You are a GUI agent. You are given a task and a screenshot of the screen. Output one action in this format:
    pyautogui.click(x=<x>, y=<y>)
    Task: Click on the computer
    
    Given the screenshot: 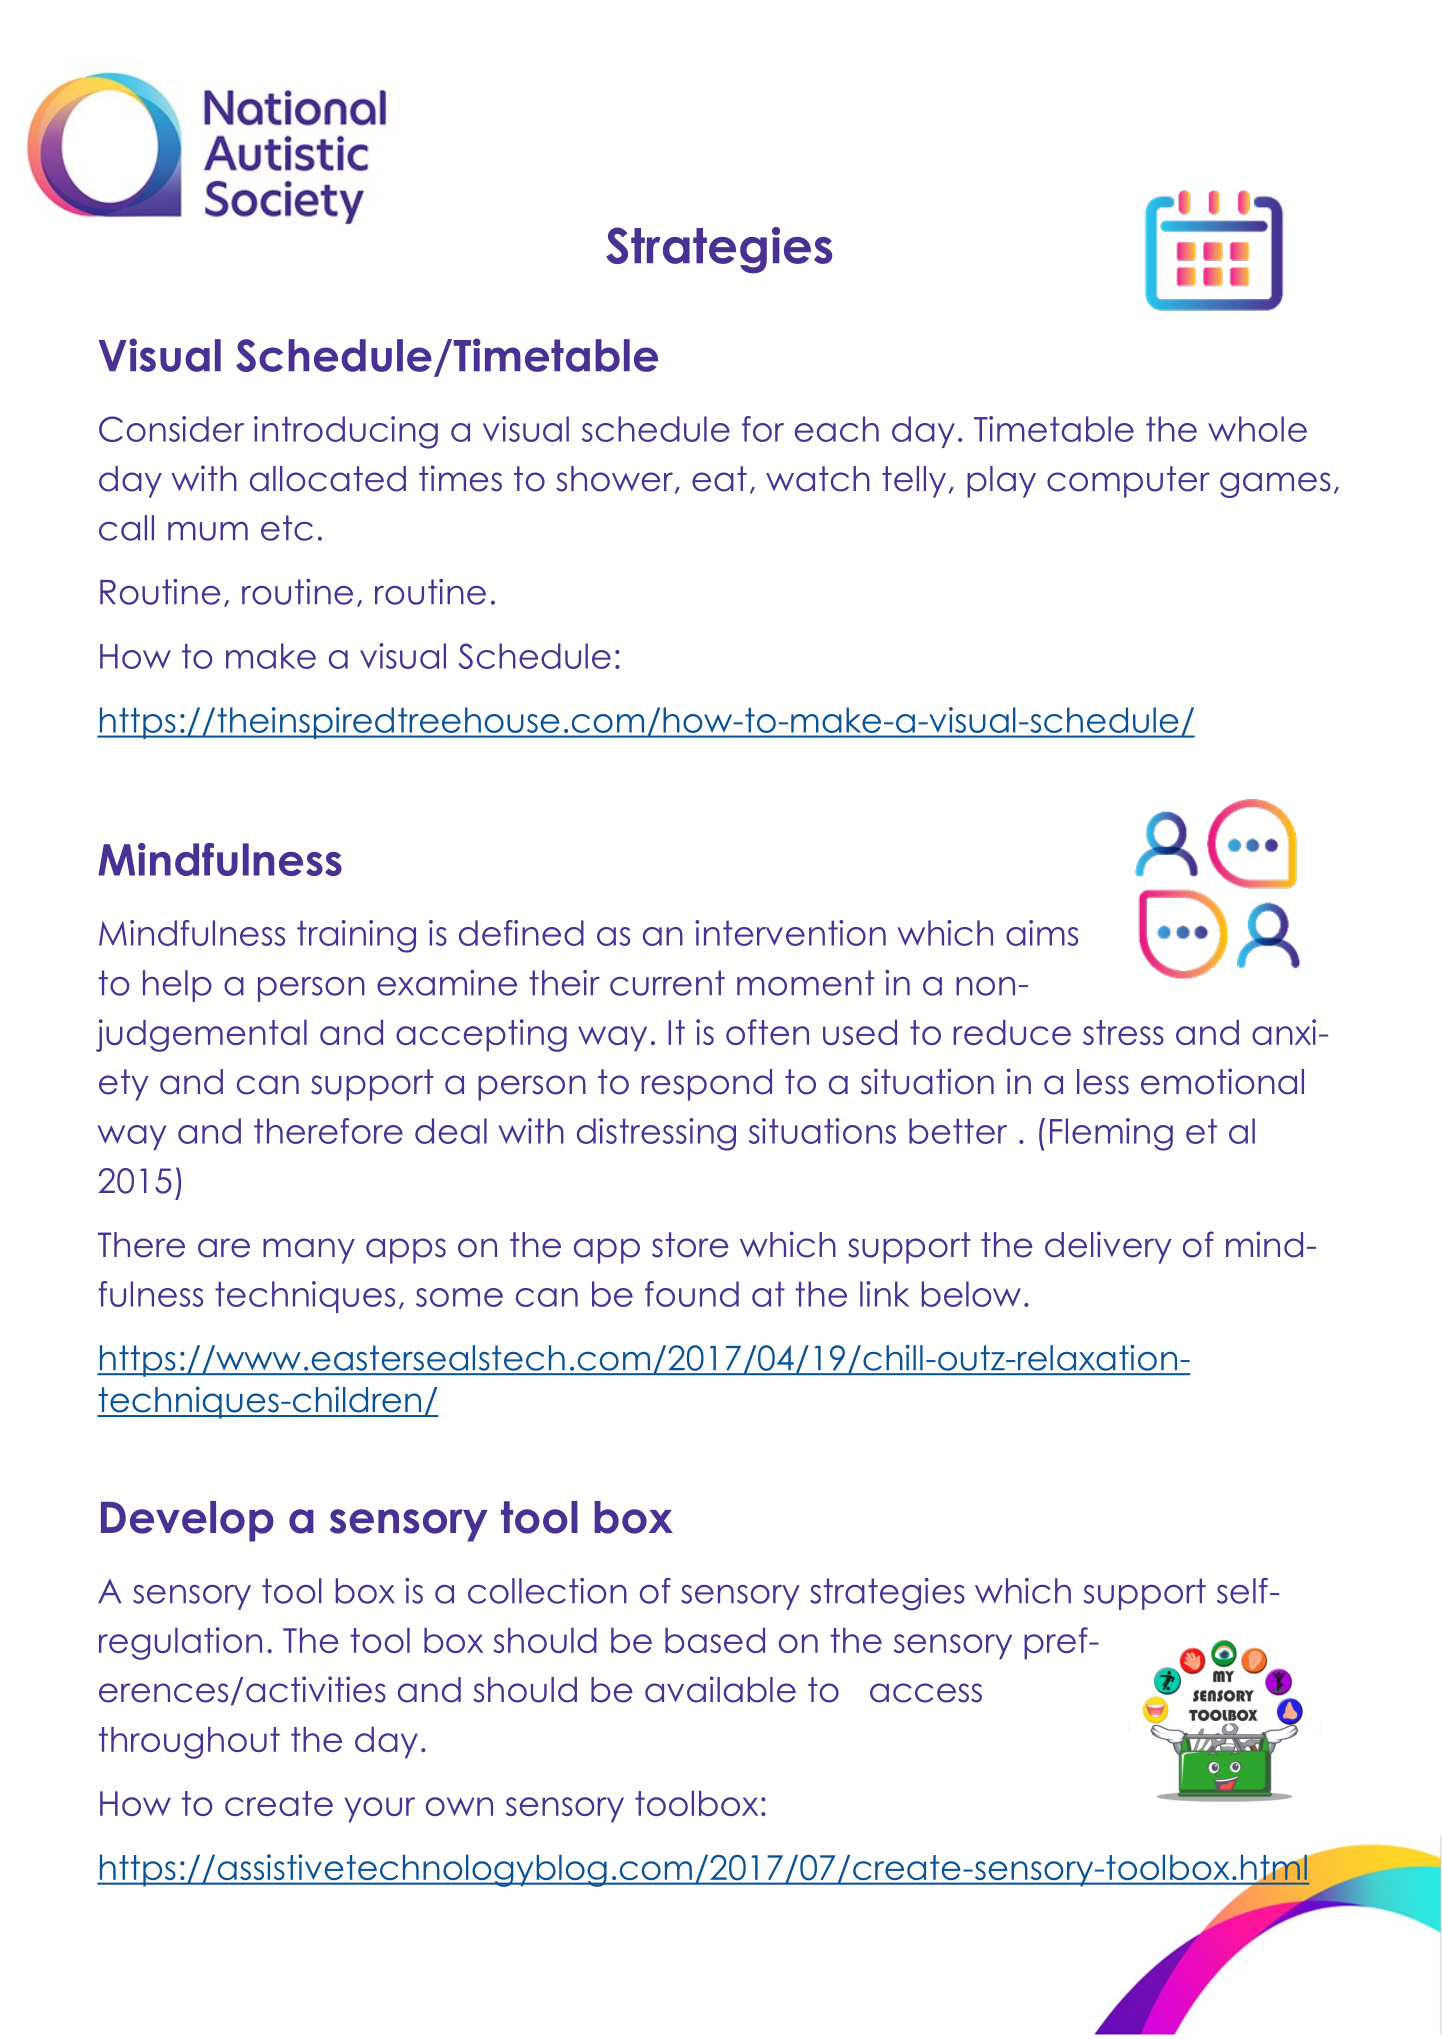 What is the action you would take?
    pyautogui.click(x=1128, y=482)
